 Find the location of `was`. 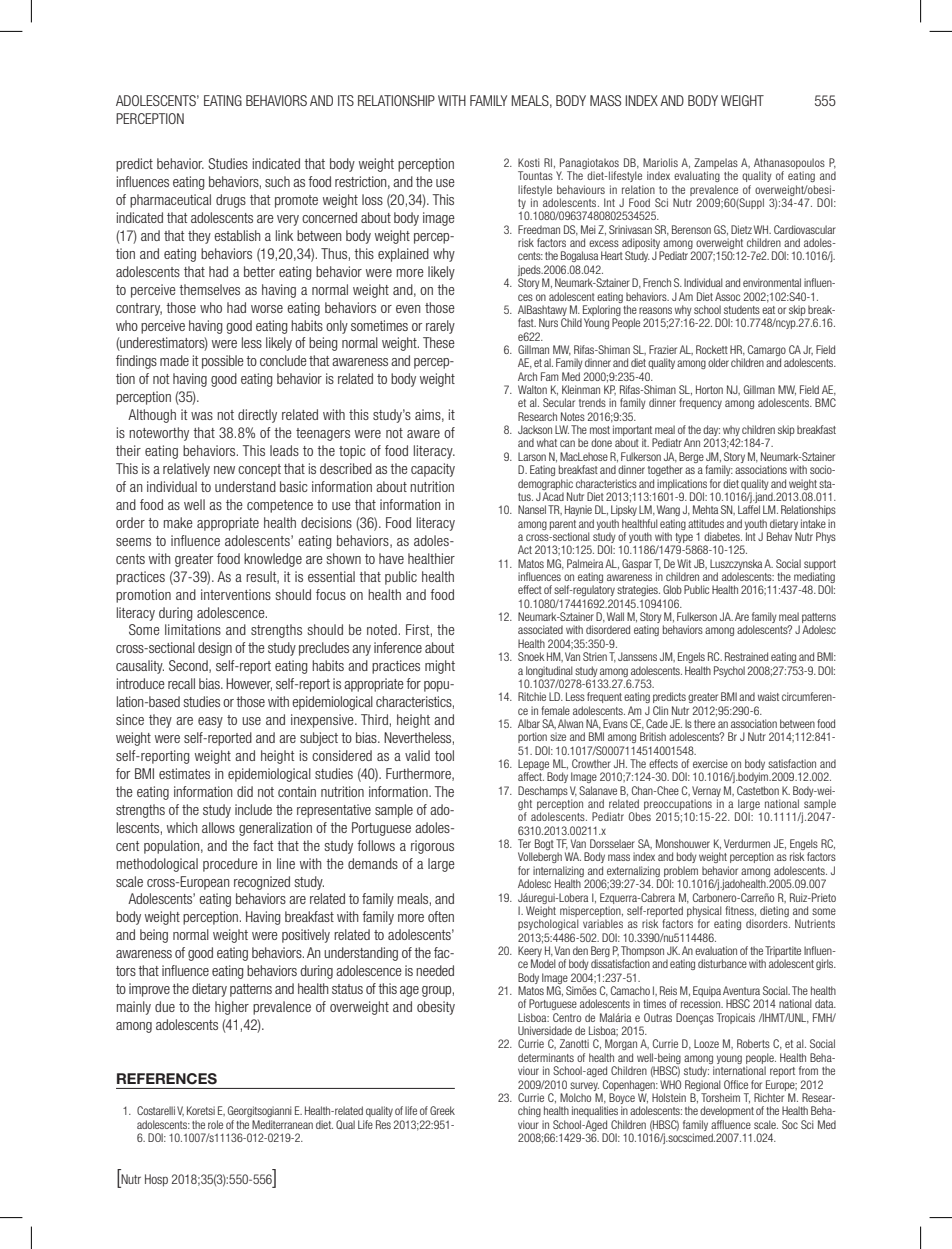

was is located at coordinates (202, 416).
